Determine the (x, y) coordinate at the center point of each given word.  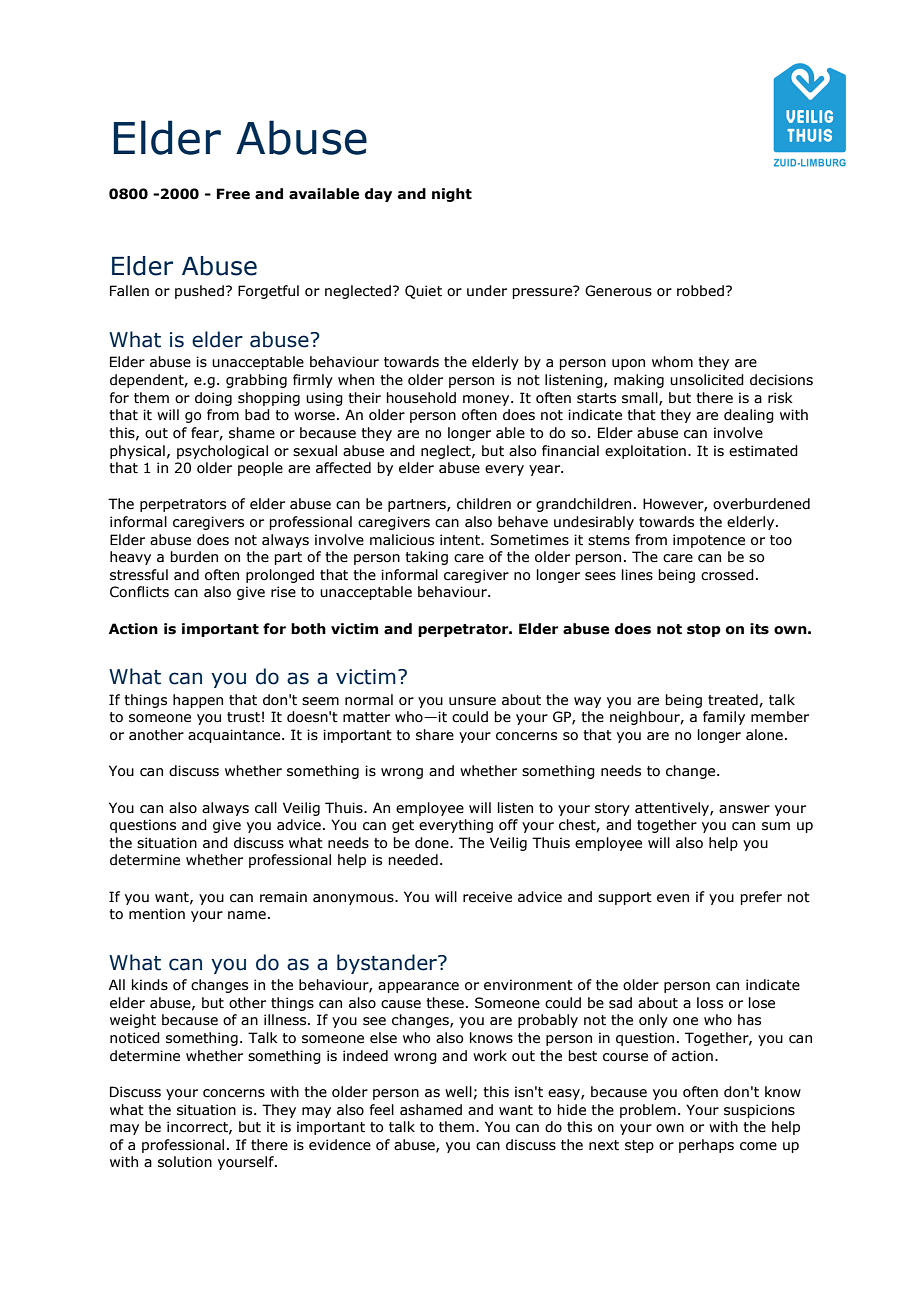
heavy (130, 558)
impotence (709, 541)
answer (744, 809)
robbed (700, 291)
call (266, 808)
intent (461, 540)
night (452, 195)
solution (185, 1162)
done (433, 843)
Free (233, 194)
